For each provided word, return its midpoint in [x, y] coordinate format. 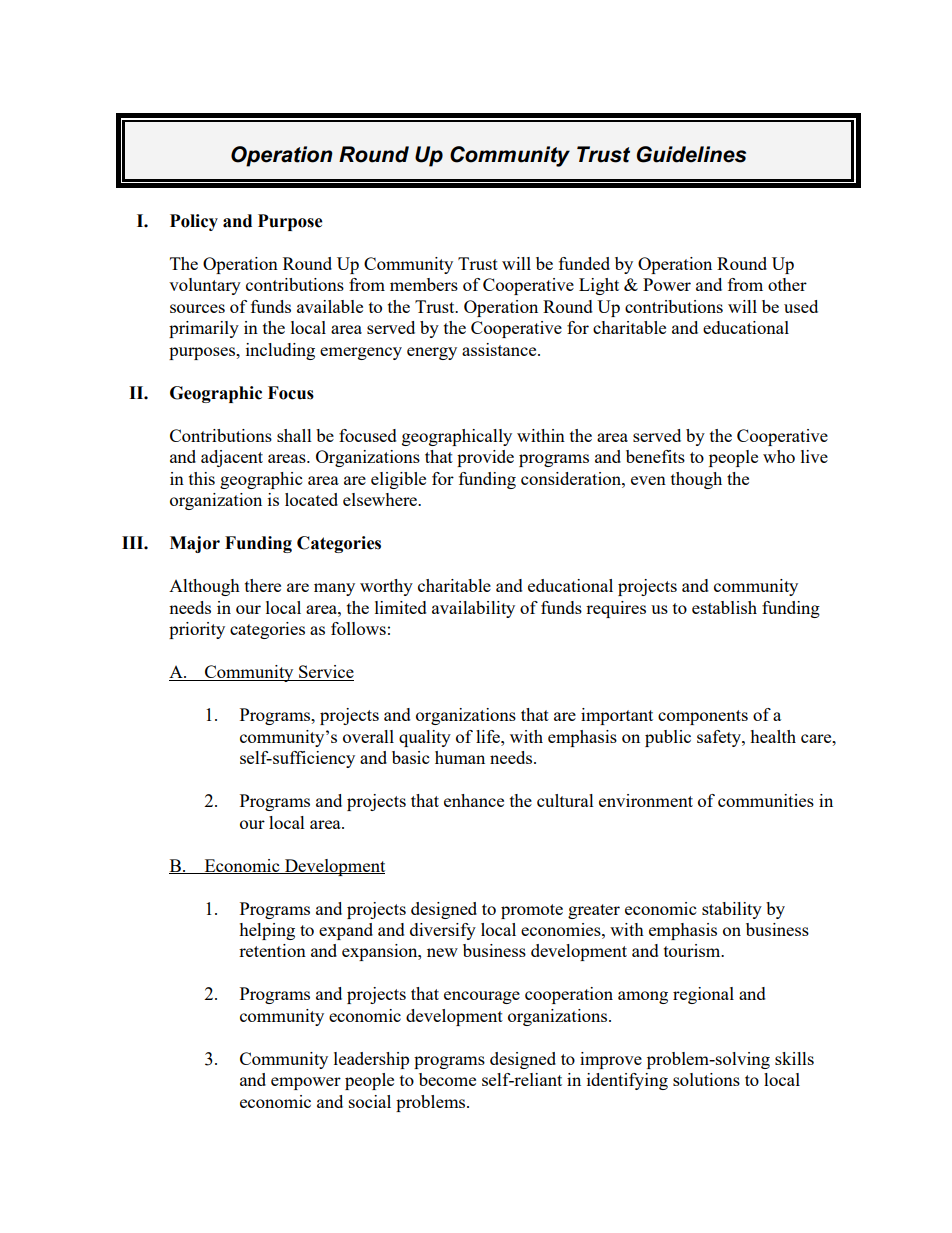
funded [584, 263]
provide [485, 458]
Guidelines [691, 154]
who [779, 456]
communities [766, 800]
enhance [474, 800]
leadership [371, 1060]
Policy [194, 222]
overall [368, 736]
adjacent [232, 458]
